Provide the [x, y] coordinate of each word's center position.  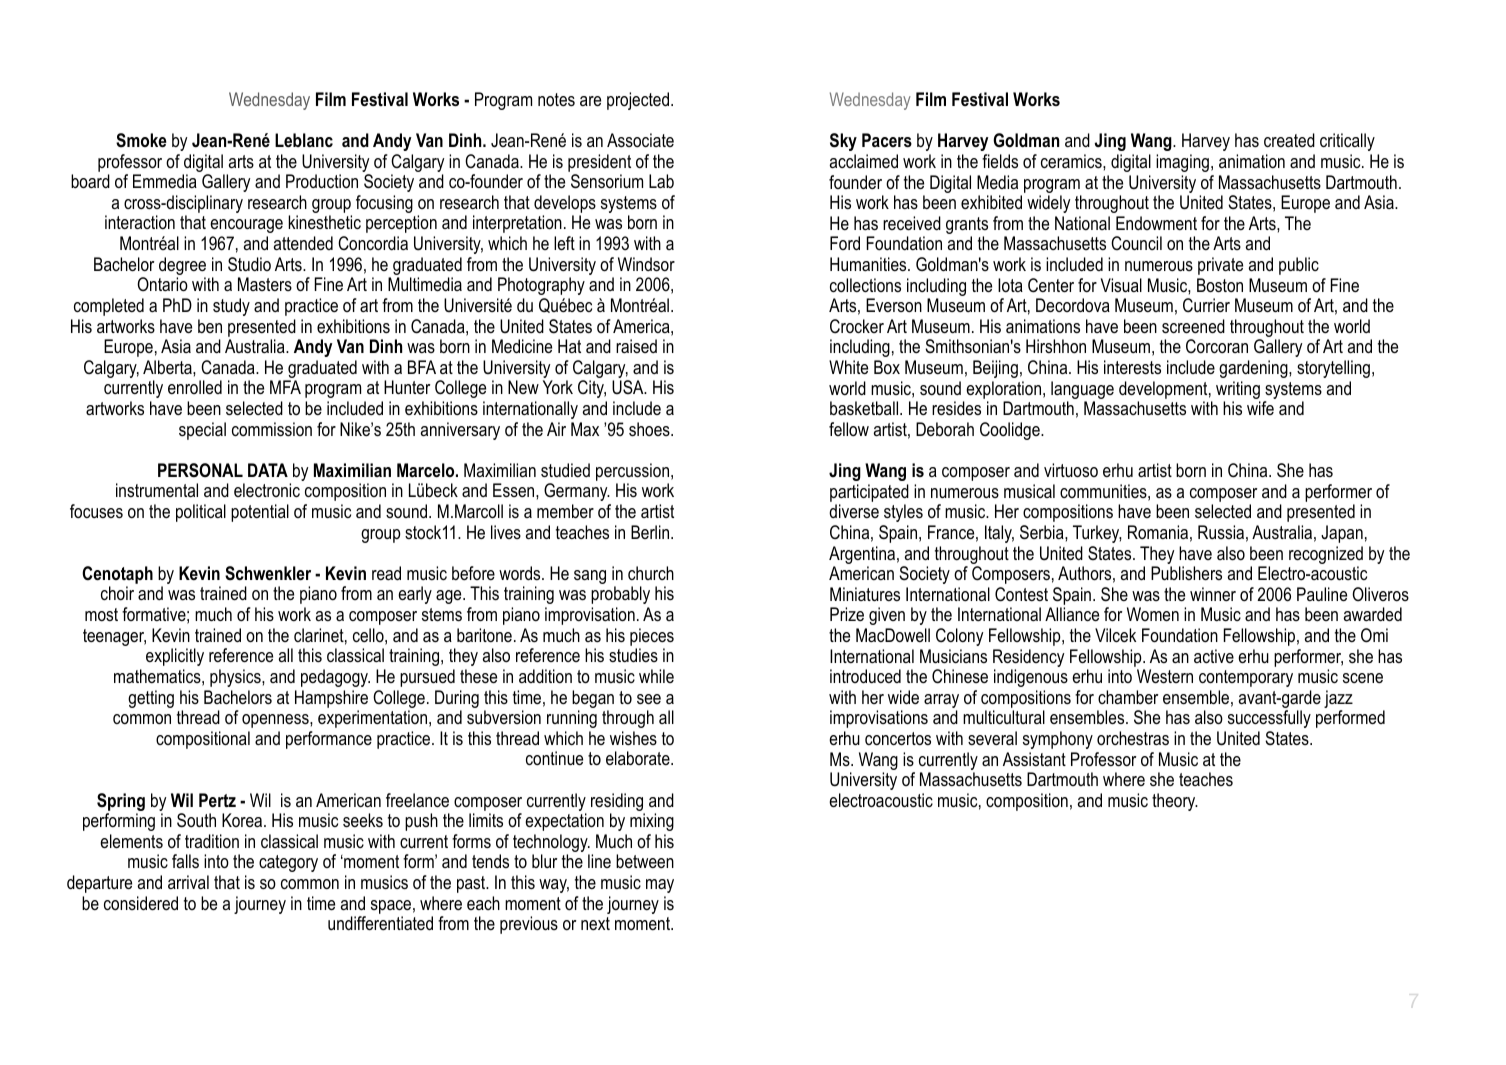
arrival [188, 882]
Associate [640, 140]
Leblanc [304, 140]
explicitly [175, 657]
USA [629, 387]
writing [1238, 391]
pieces [652, 637]
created [1289, 140]
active [1214, 656]
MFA [285, 387]
